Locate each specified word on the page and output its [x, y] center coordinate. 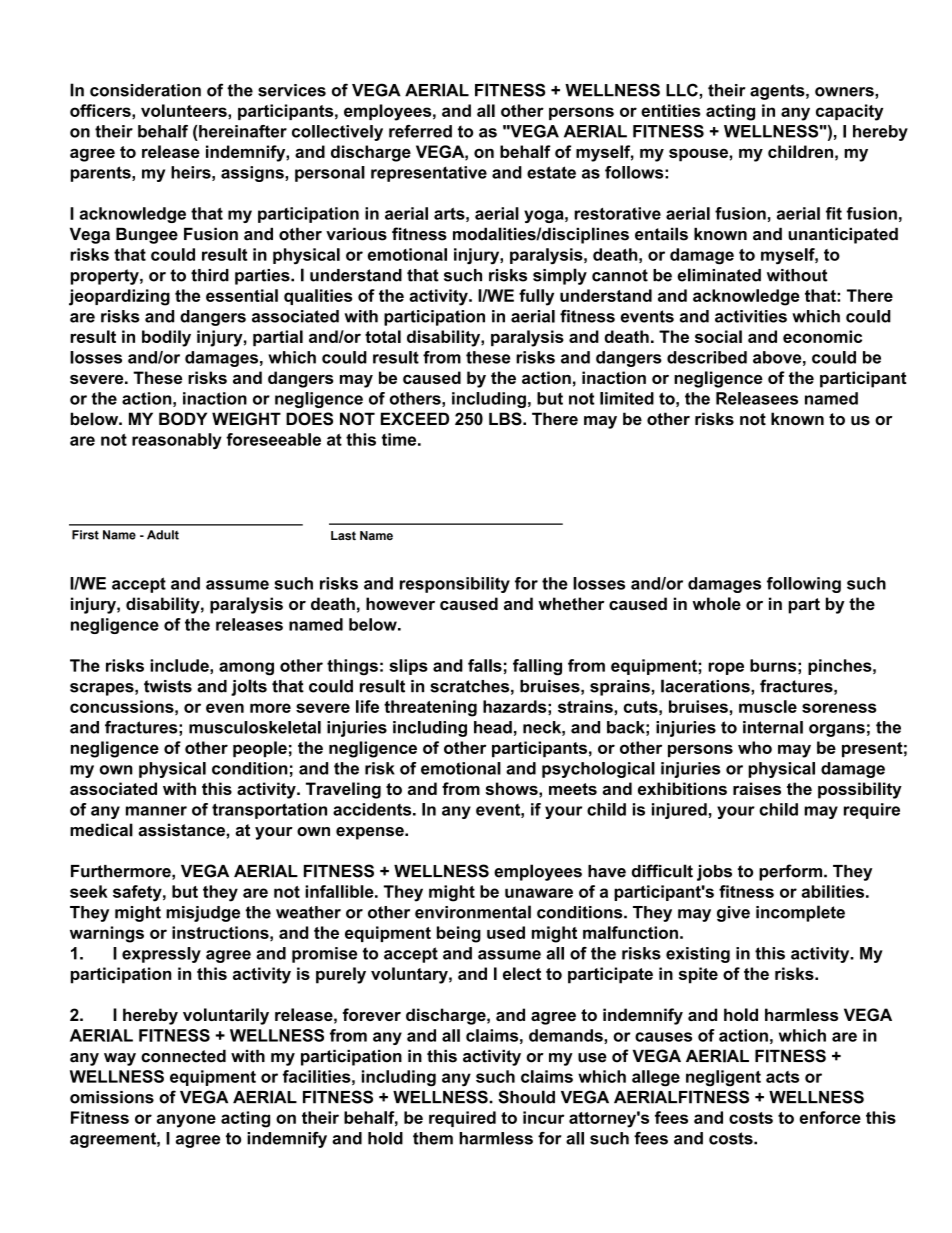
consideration [145, 90]
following [804, 585]
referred [420, 131]
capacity [849, 112]
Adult [163, 535]
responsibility [455, 585]
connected [183, 1056]
